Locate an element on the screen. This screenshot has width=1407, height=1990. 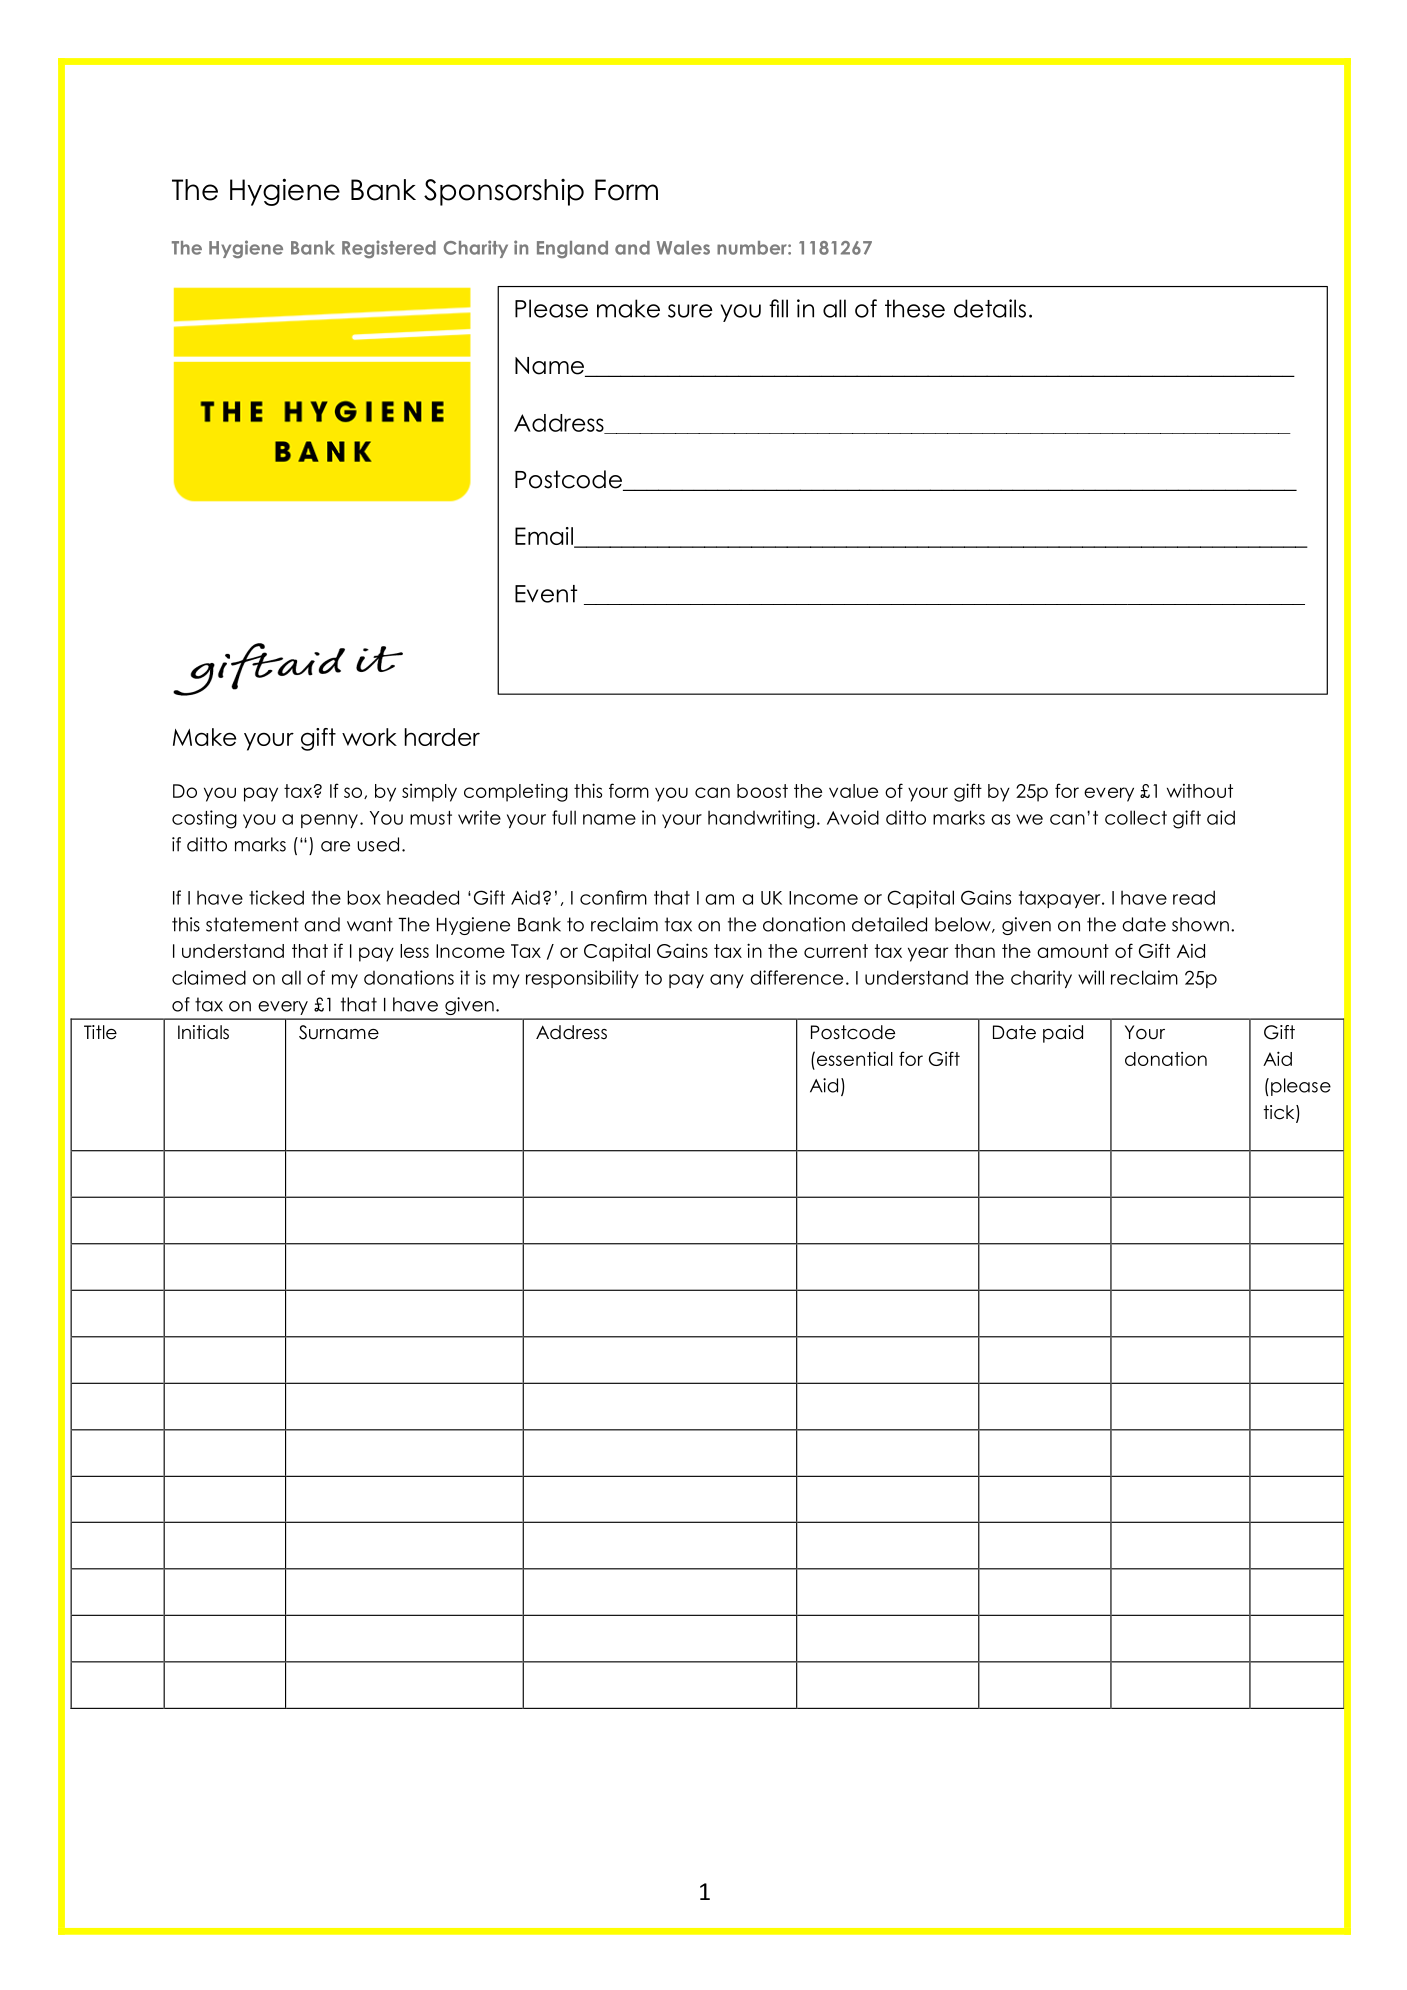
without is located at coordinates (1200, 791).
